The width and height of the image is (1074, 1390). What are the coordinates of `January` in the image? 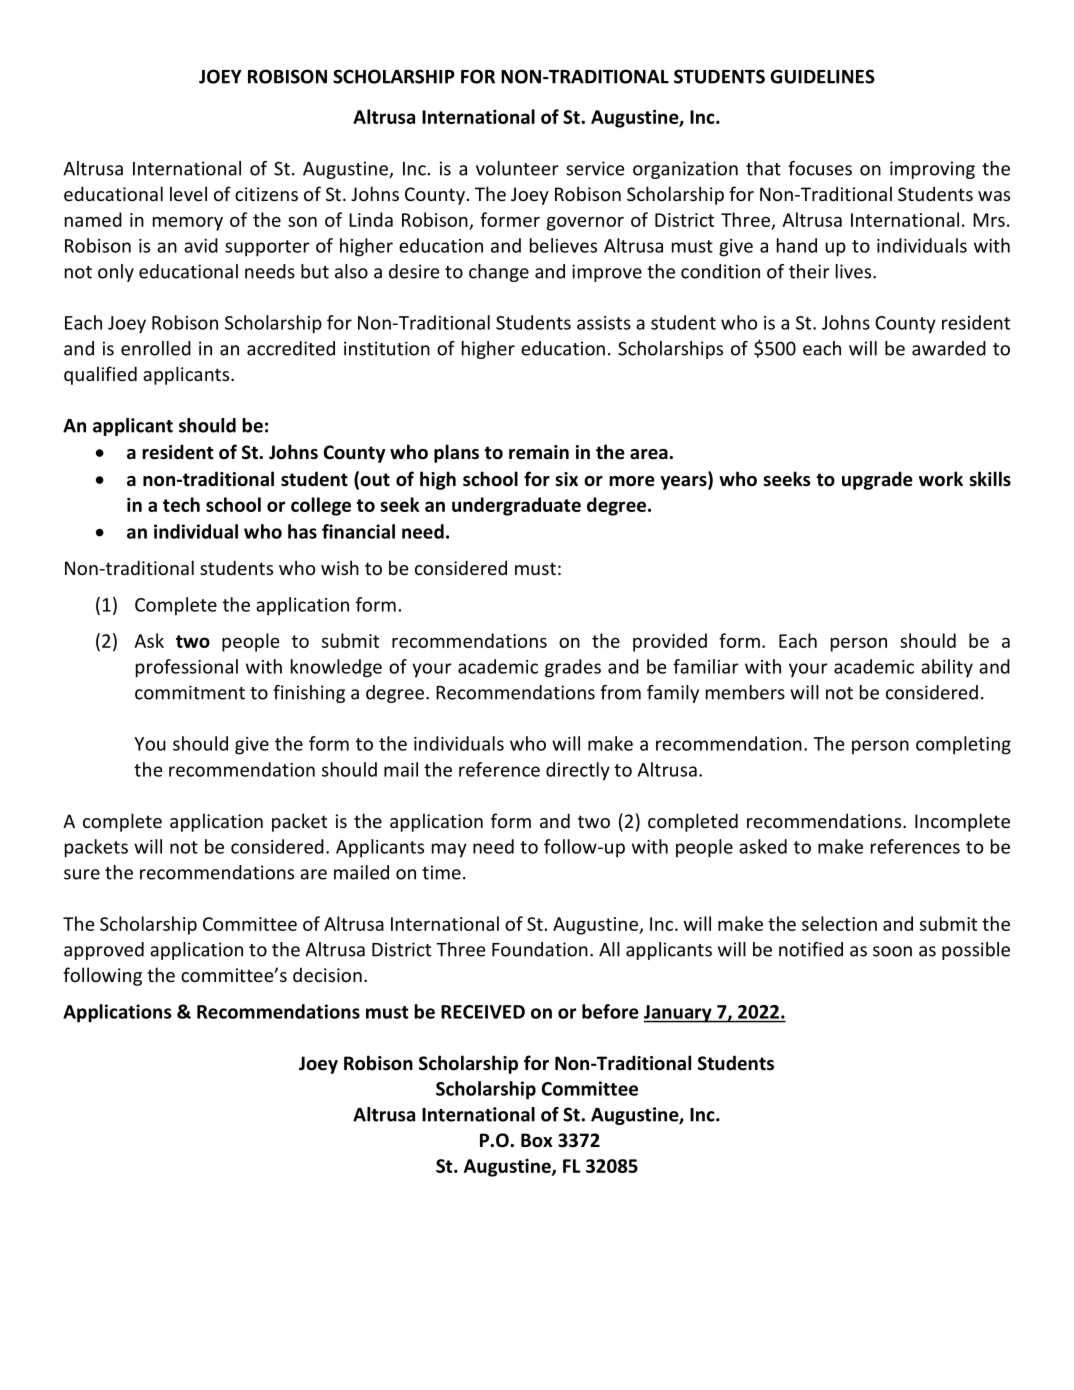 It's located at (679, 1014).
